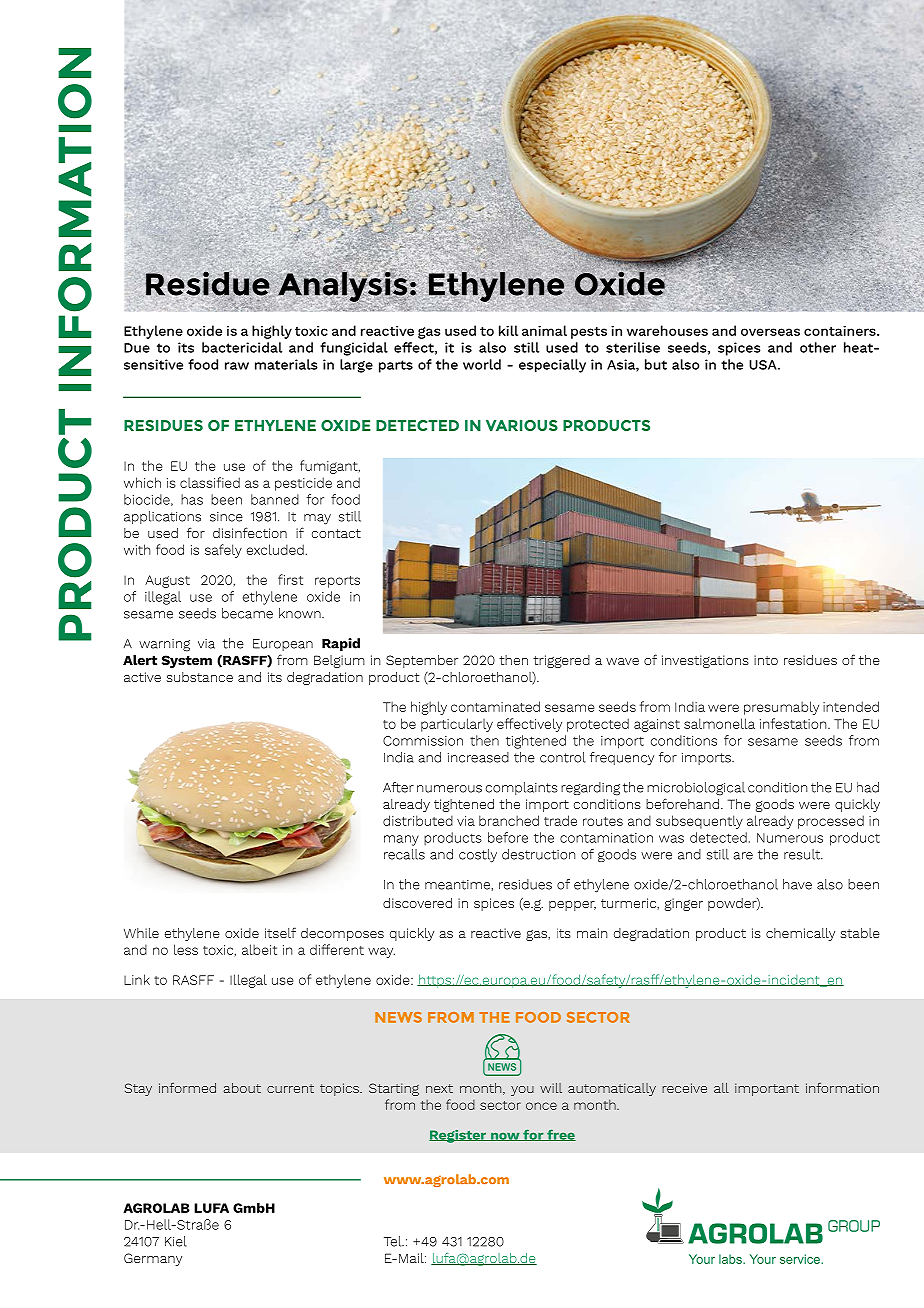 The width and height of the page is (924, 1308). What do you see at coordinates (794, 723) in the page?
I see `infestation` at bounding box center [794, 723].
